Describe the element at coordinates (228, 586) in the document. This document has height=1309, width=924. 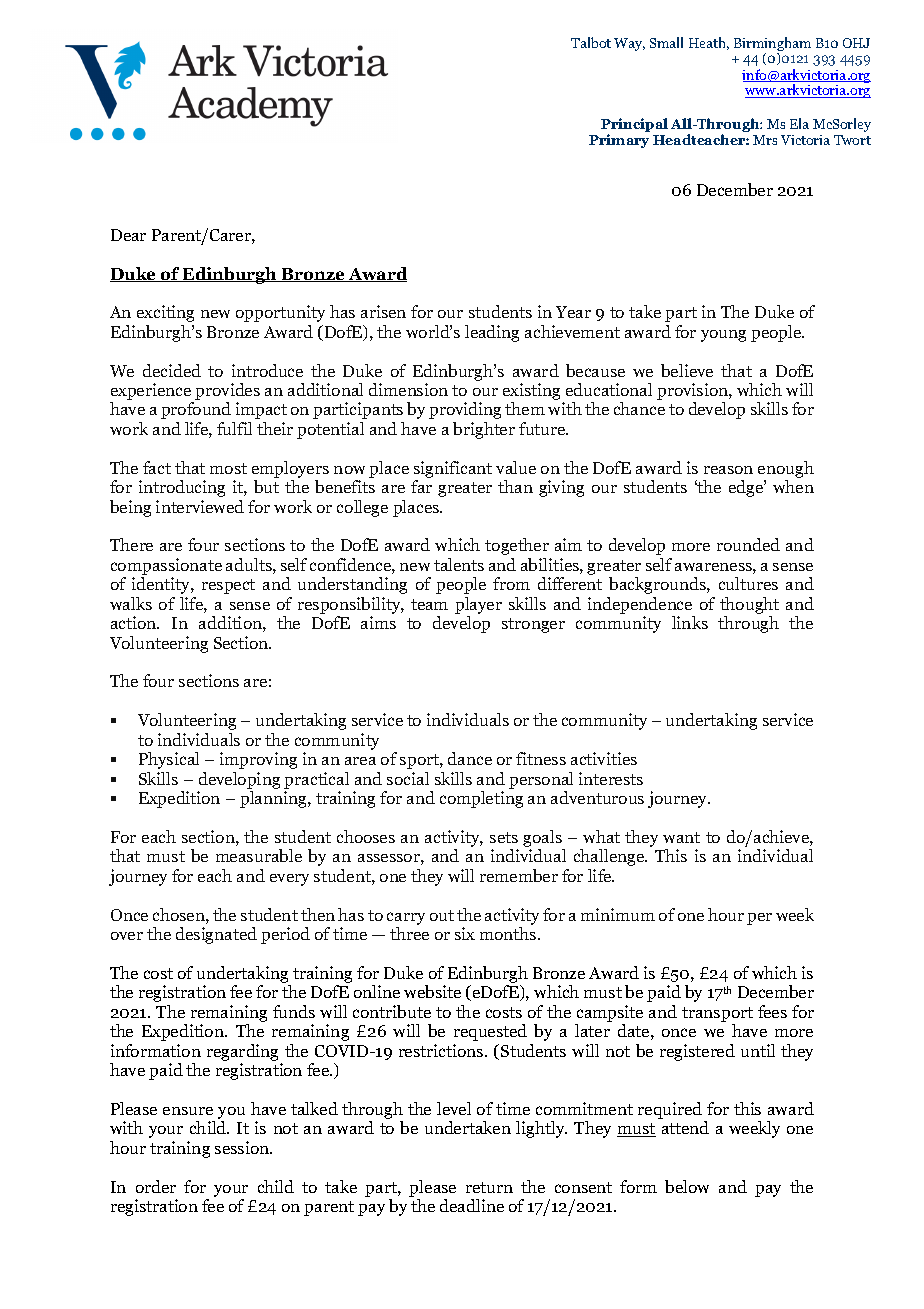
I see `respect` at that location.
